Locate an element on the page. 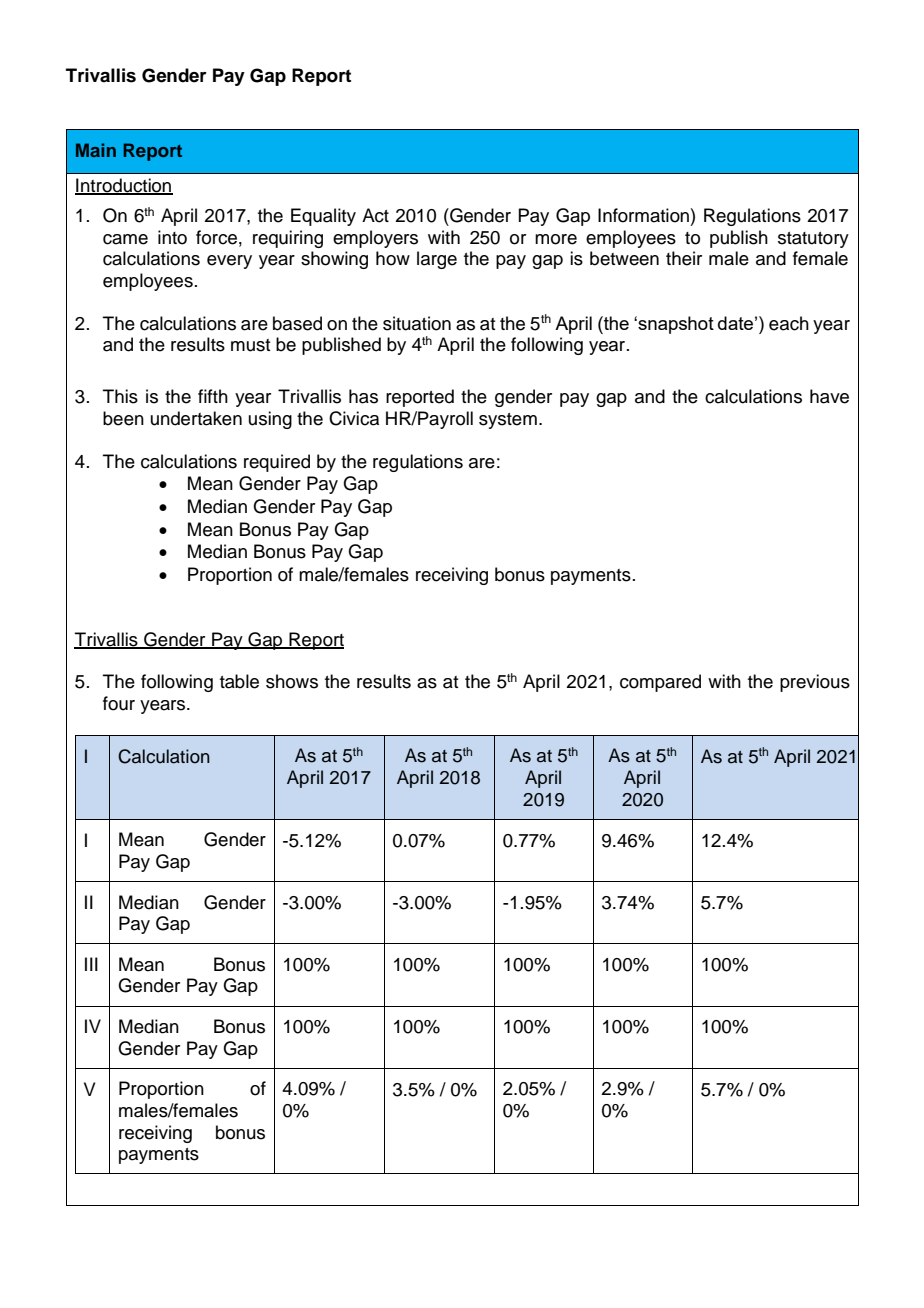 Image resolution: width=924 pixels, height=1308 pixels. Introduction is located at coordinates (124, 186).
